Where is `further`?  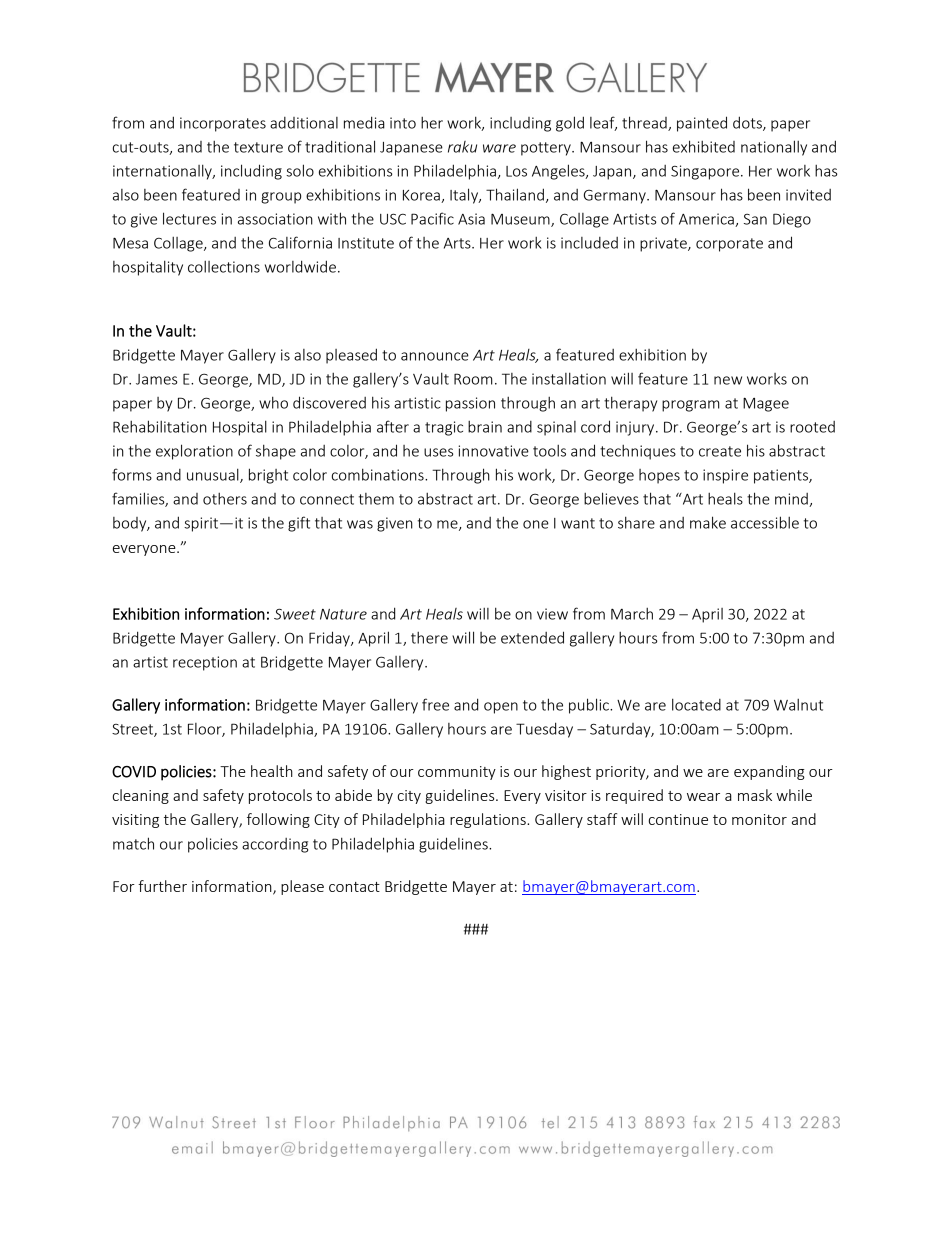 further is located at coordinates (162, 886).
